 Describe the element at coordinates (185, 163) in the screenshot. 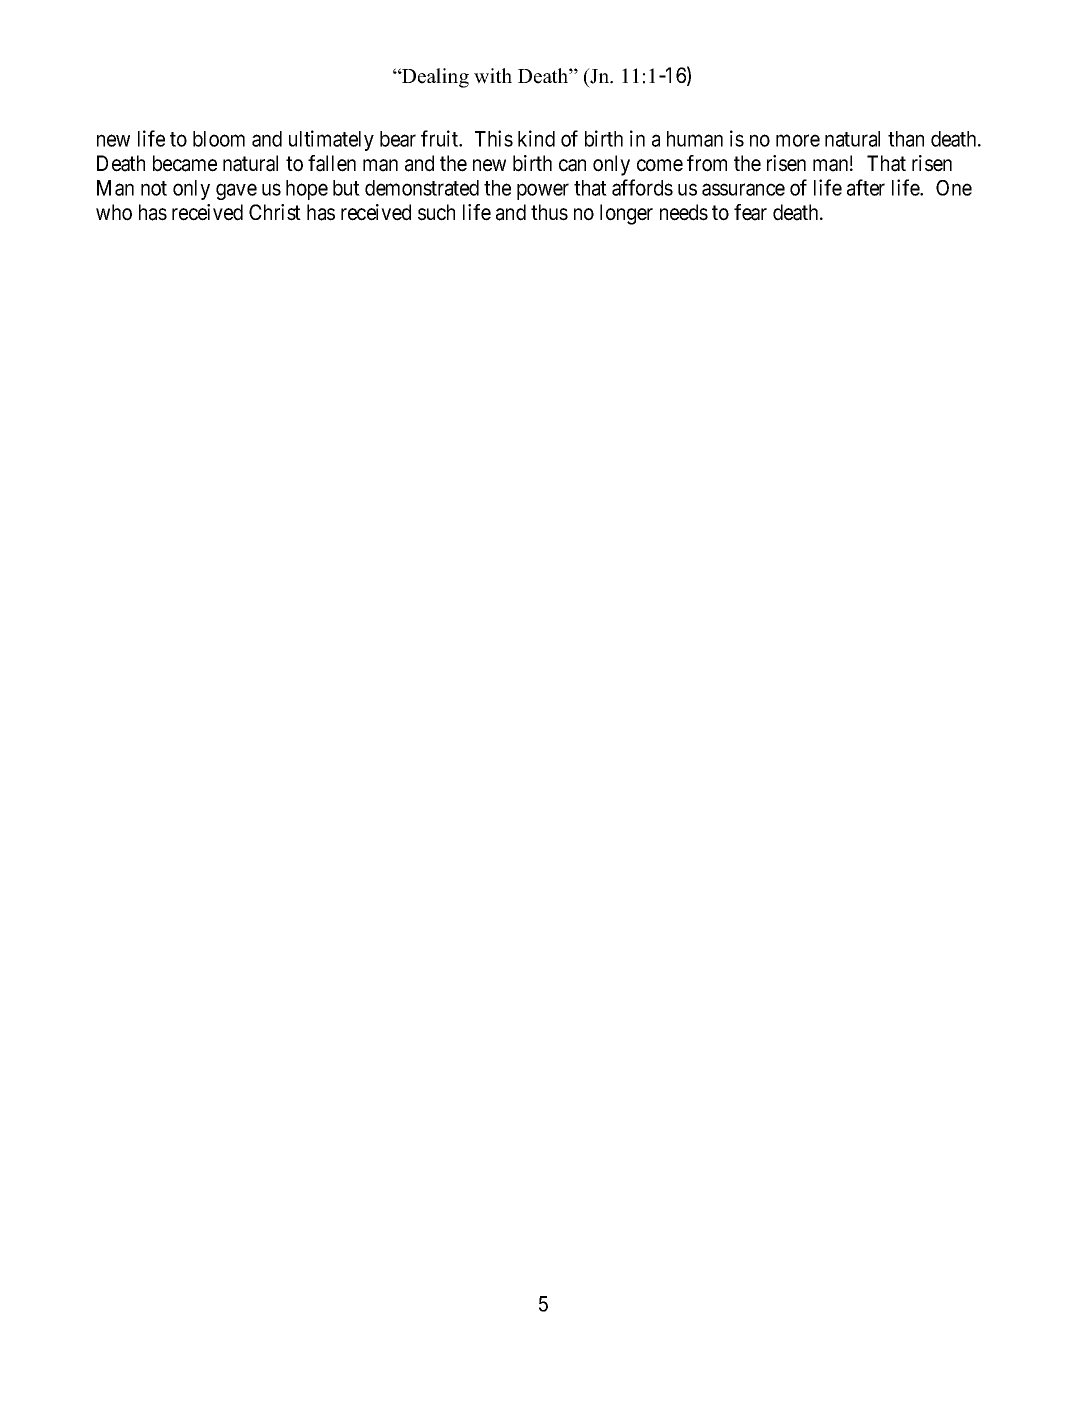

I see `became` at that location.
